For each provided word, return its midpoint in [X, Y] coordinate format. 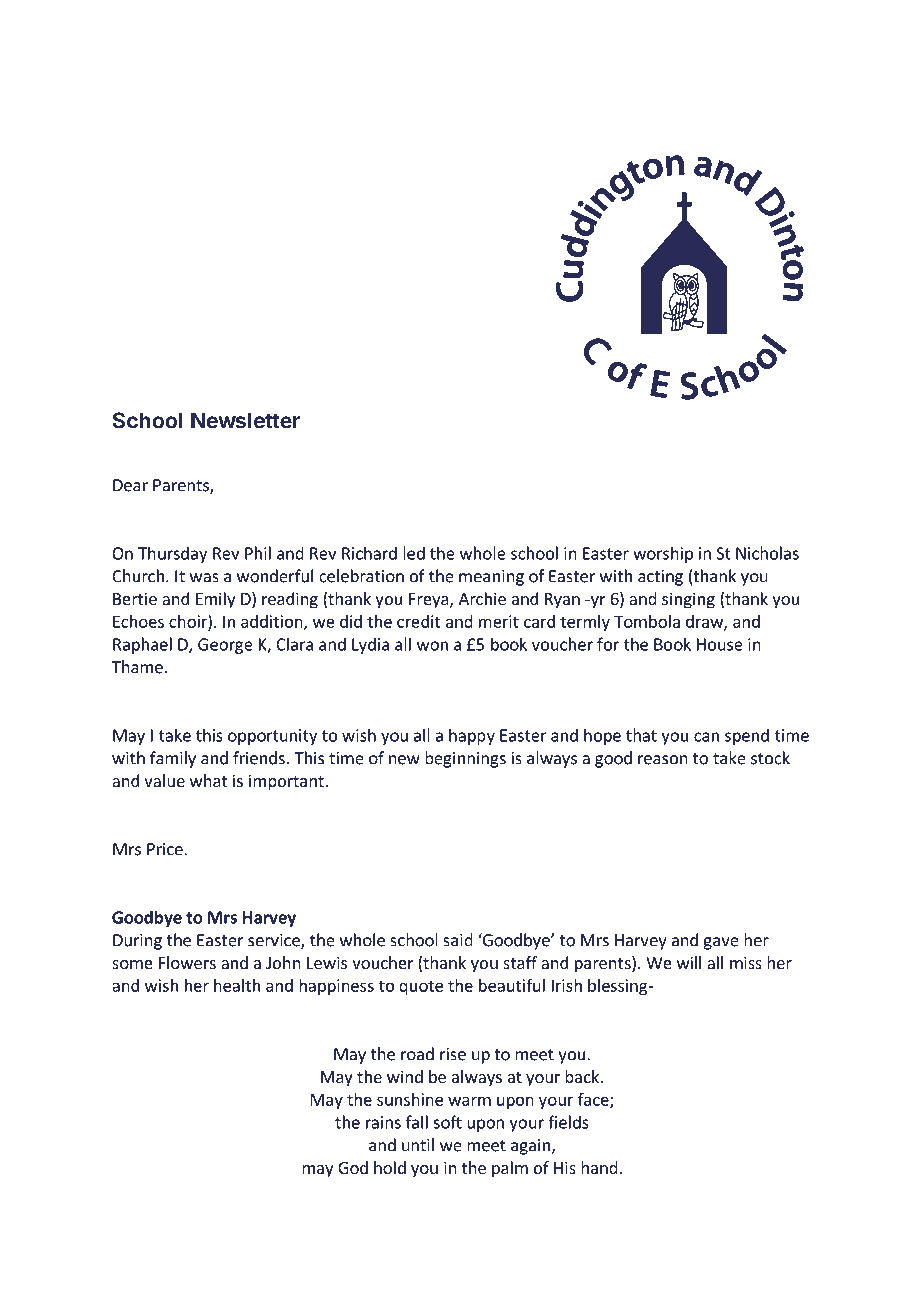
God [353, 1167]
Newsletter [245, 420]
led [414, 553]
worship [663, 554]
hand [600, 1167]
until [418, 1145]
